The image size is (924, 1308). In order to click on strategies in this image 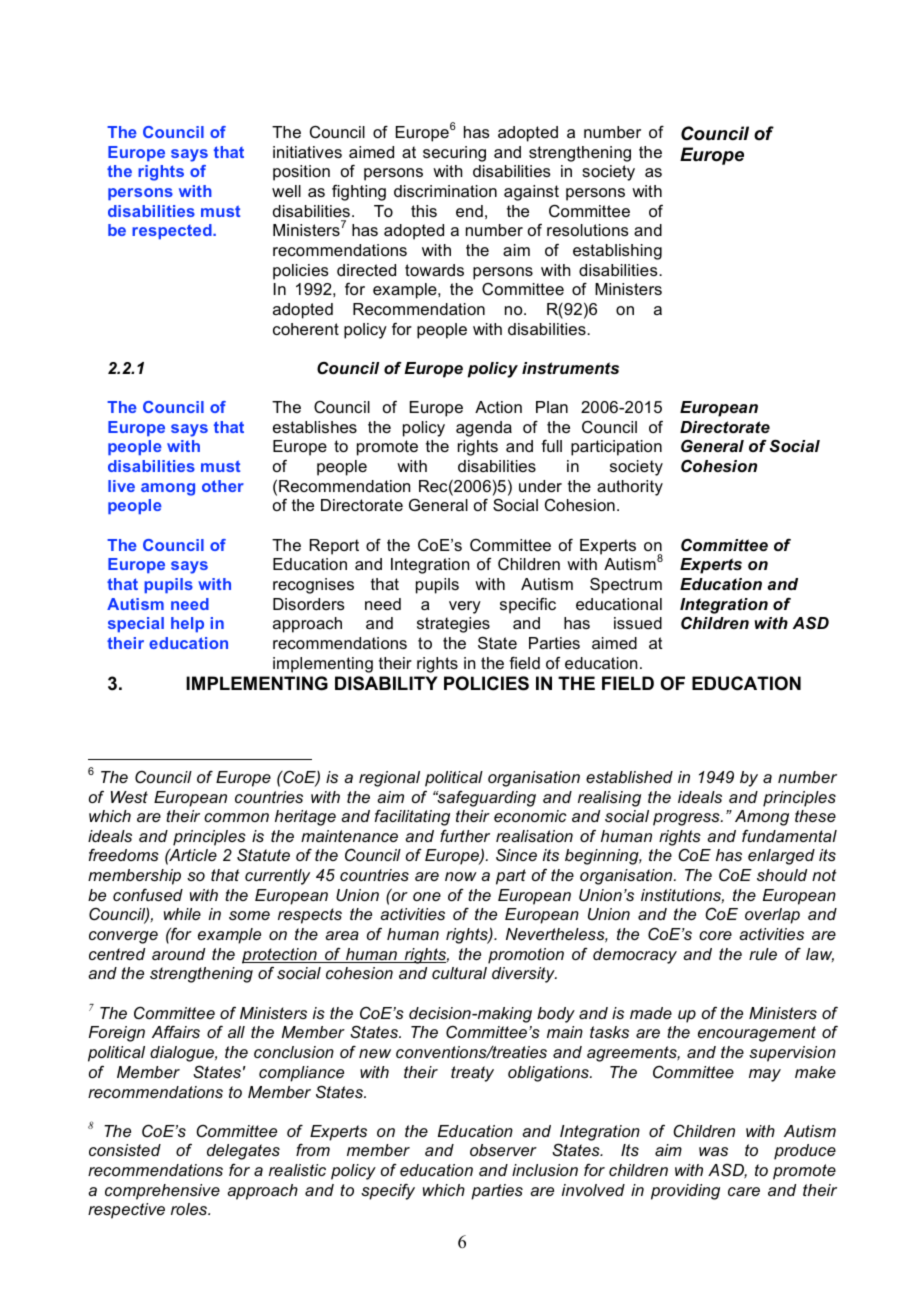, I will do `click(453, 625)`.
